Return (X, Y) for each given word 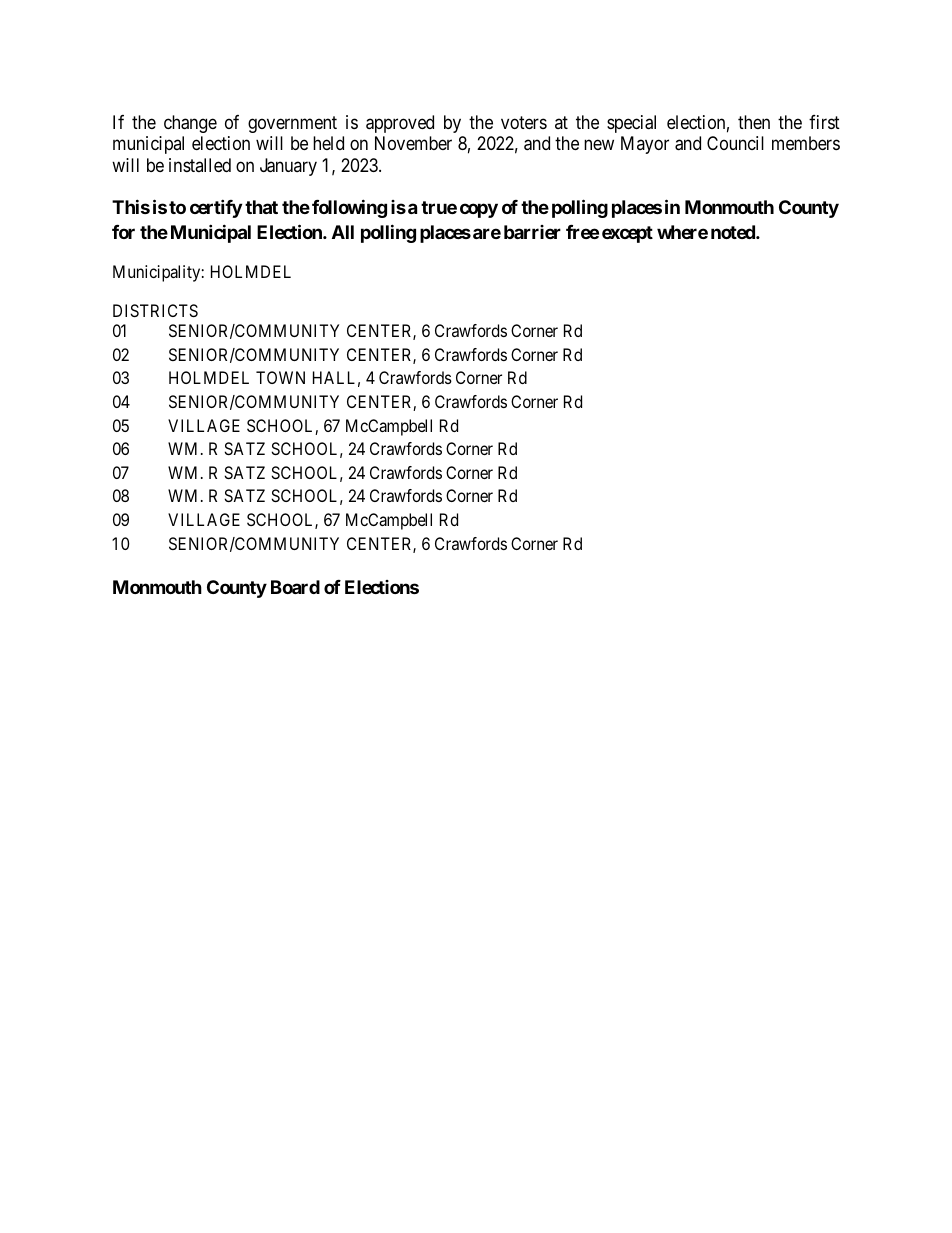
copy (479, 211)
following (349, 208)
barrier (532, 232)
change (190, 124)
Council (735, 143)
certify (216, 208)
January (288, 167)
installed (200, 165)
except (627, 234)
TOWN (280, 377)
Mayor (645, 145)
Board (295, 587)
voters (524, 122)
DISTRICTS (155, 310)
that (261, 207)
